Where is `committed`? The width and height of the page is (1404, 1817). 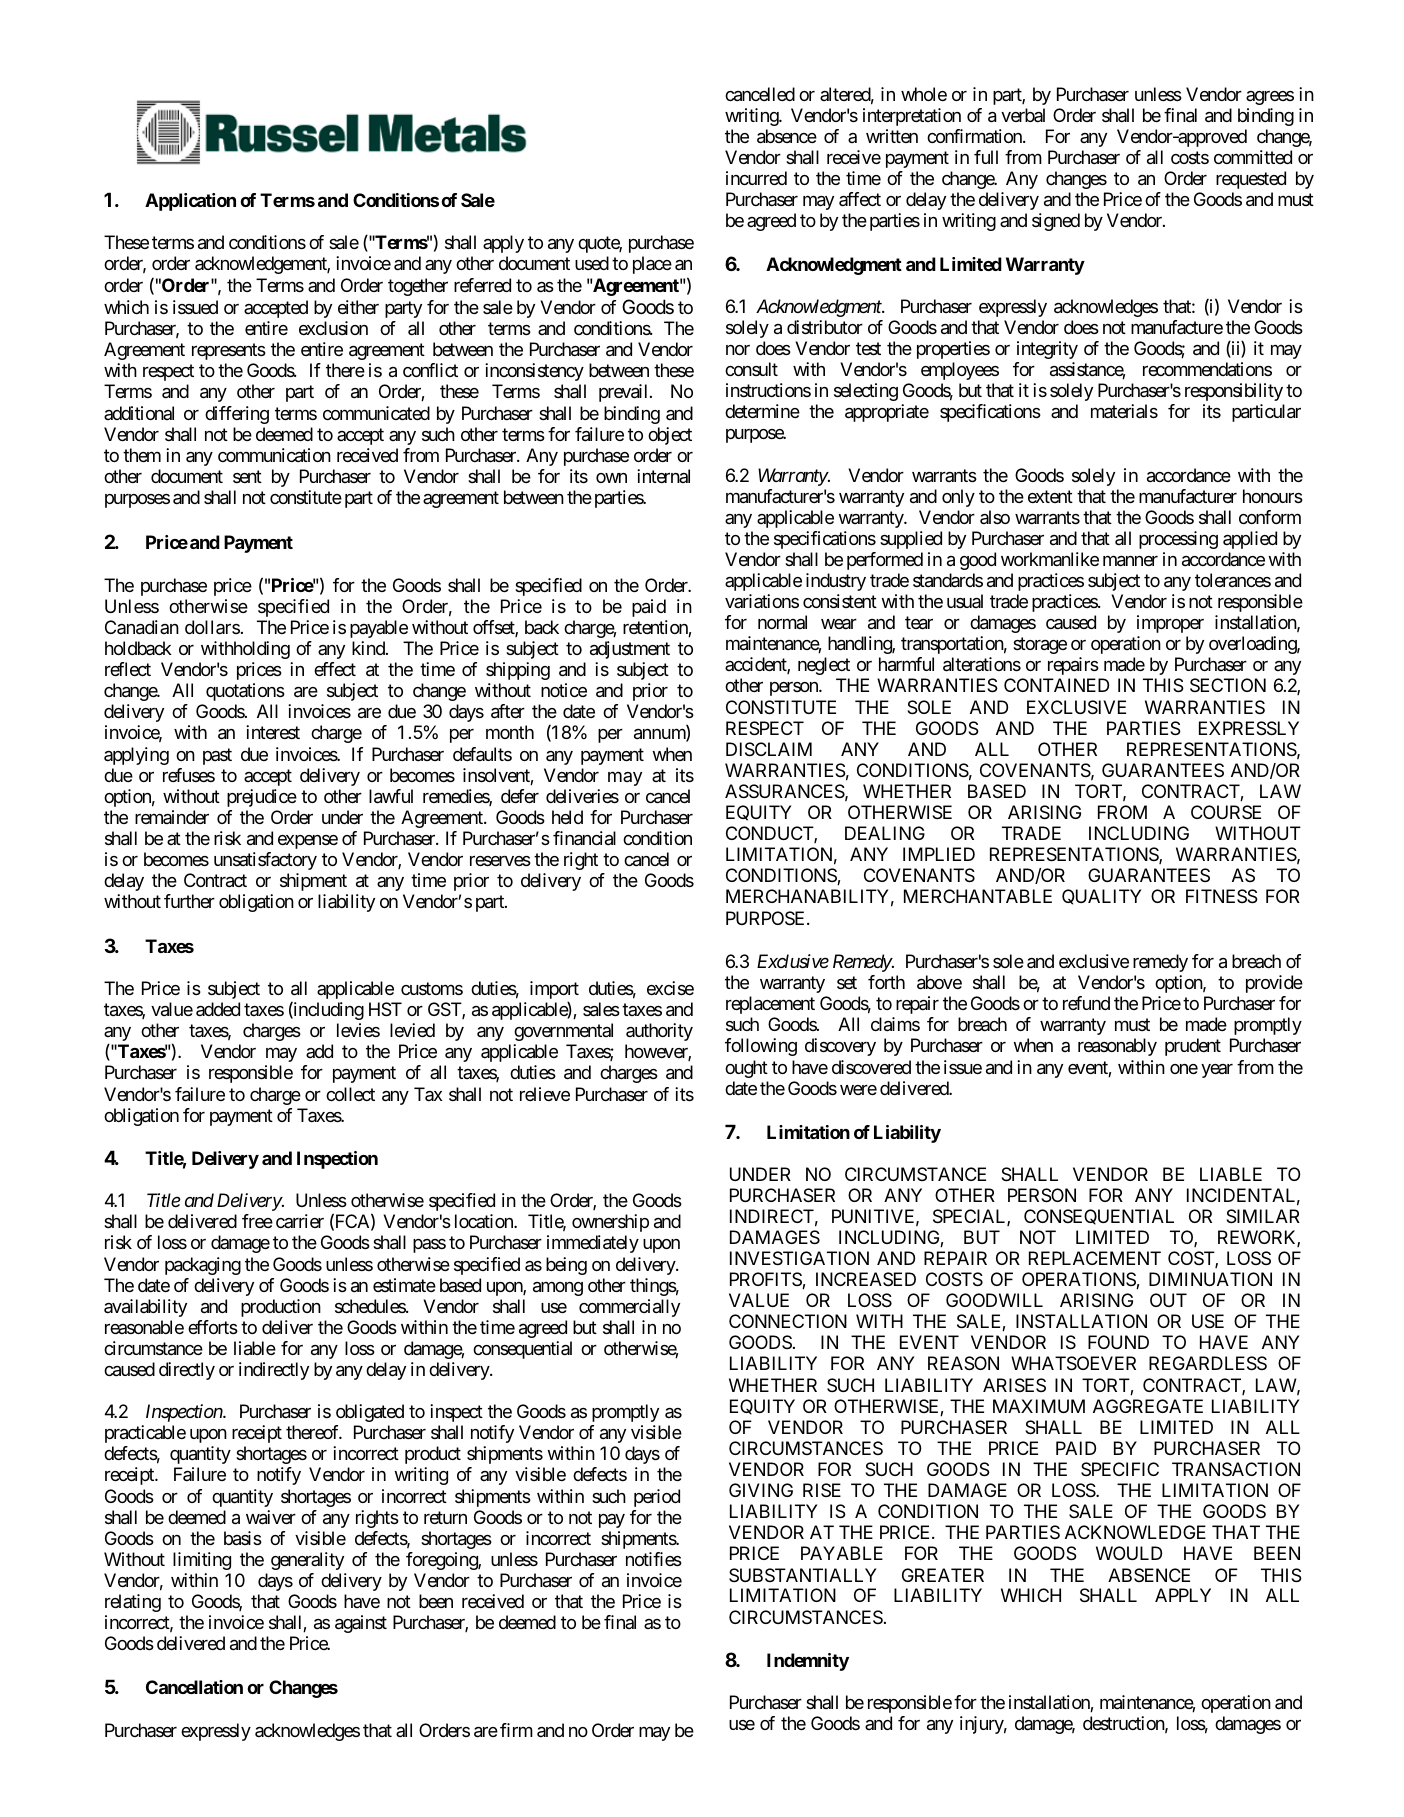
committed is located at coordinates (1253, 157).
